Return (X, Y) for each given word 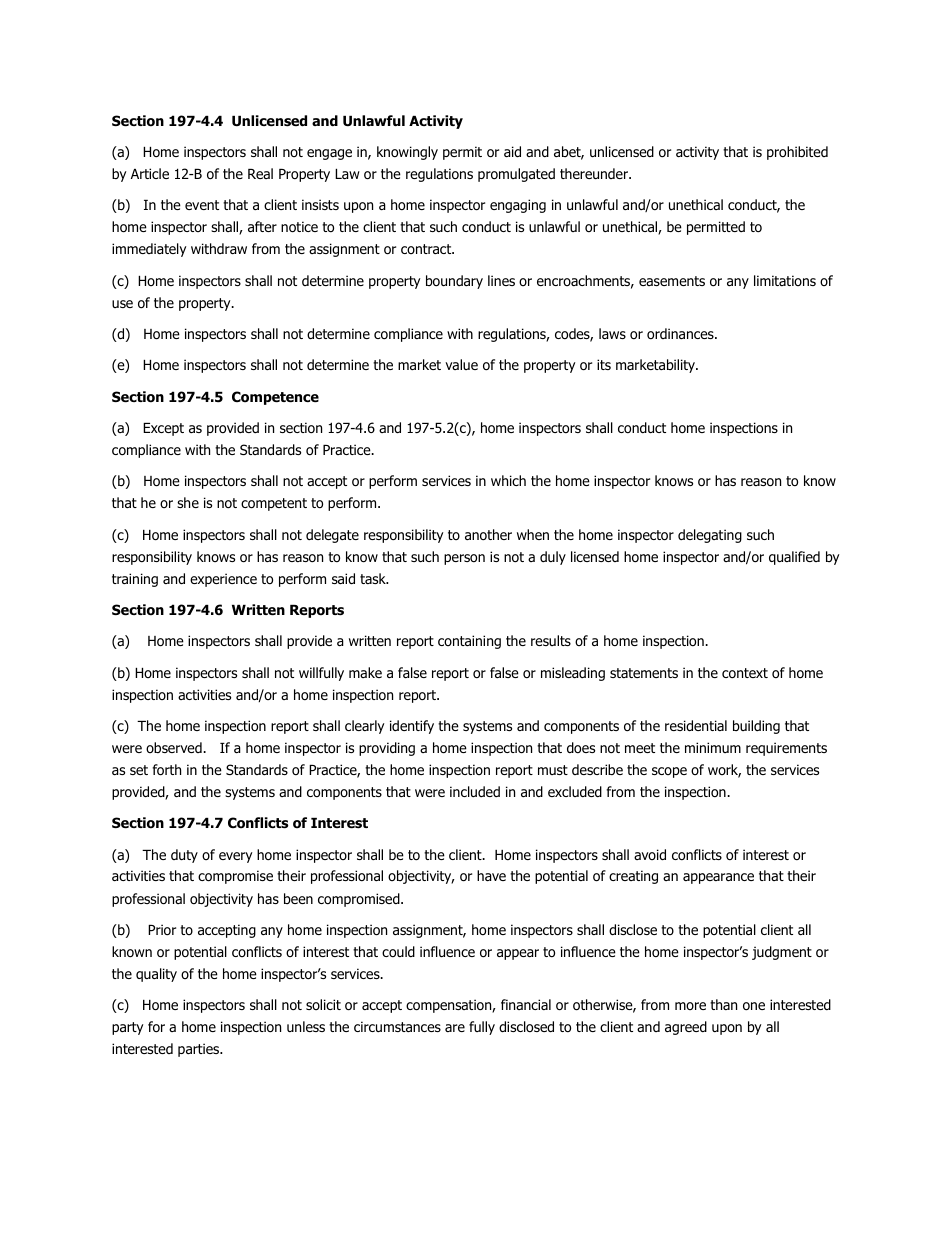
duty (184, 856)
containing (469, 642)
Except (163, 429)
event (202, 205)
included (475, 791)
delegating (710, 536)
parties (200, 1050)
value (461, 364)
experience (223, 580)
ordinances (681, 333)
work (724, 771)
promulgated (516, 175)
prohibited (797, 153)
